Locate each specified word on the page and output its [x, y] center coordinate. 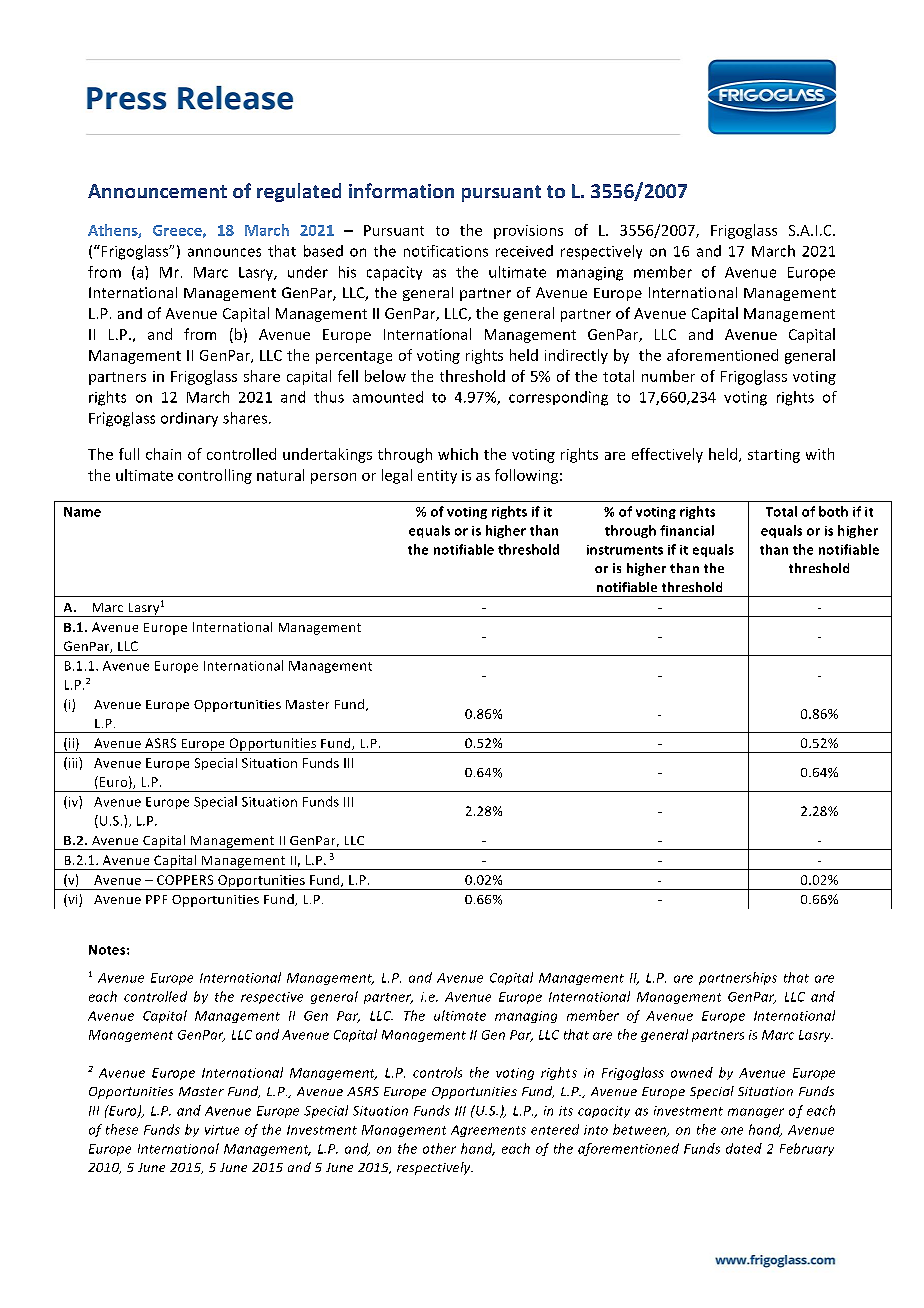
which [458, 454]
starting [774, 456]
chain [163, 454]
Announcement [157, 191]
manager [756, 1113]
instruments [625, 550]
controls [437, 1072]
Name [82, 512]
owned [692, 1072]
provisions [528, 232]
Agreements [488, 1131]
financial [687, 530]
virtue [222, 1130]
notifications [446, 251]
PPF [156, 899]
